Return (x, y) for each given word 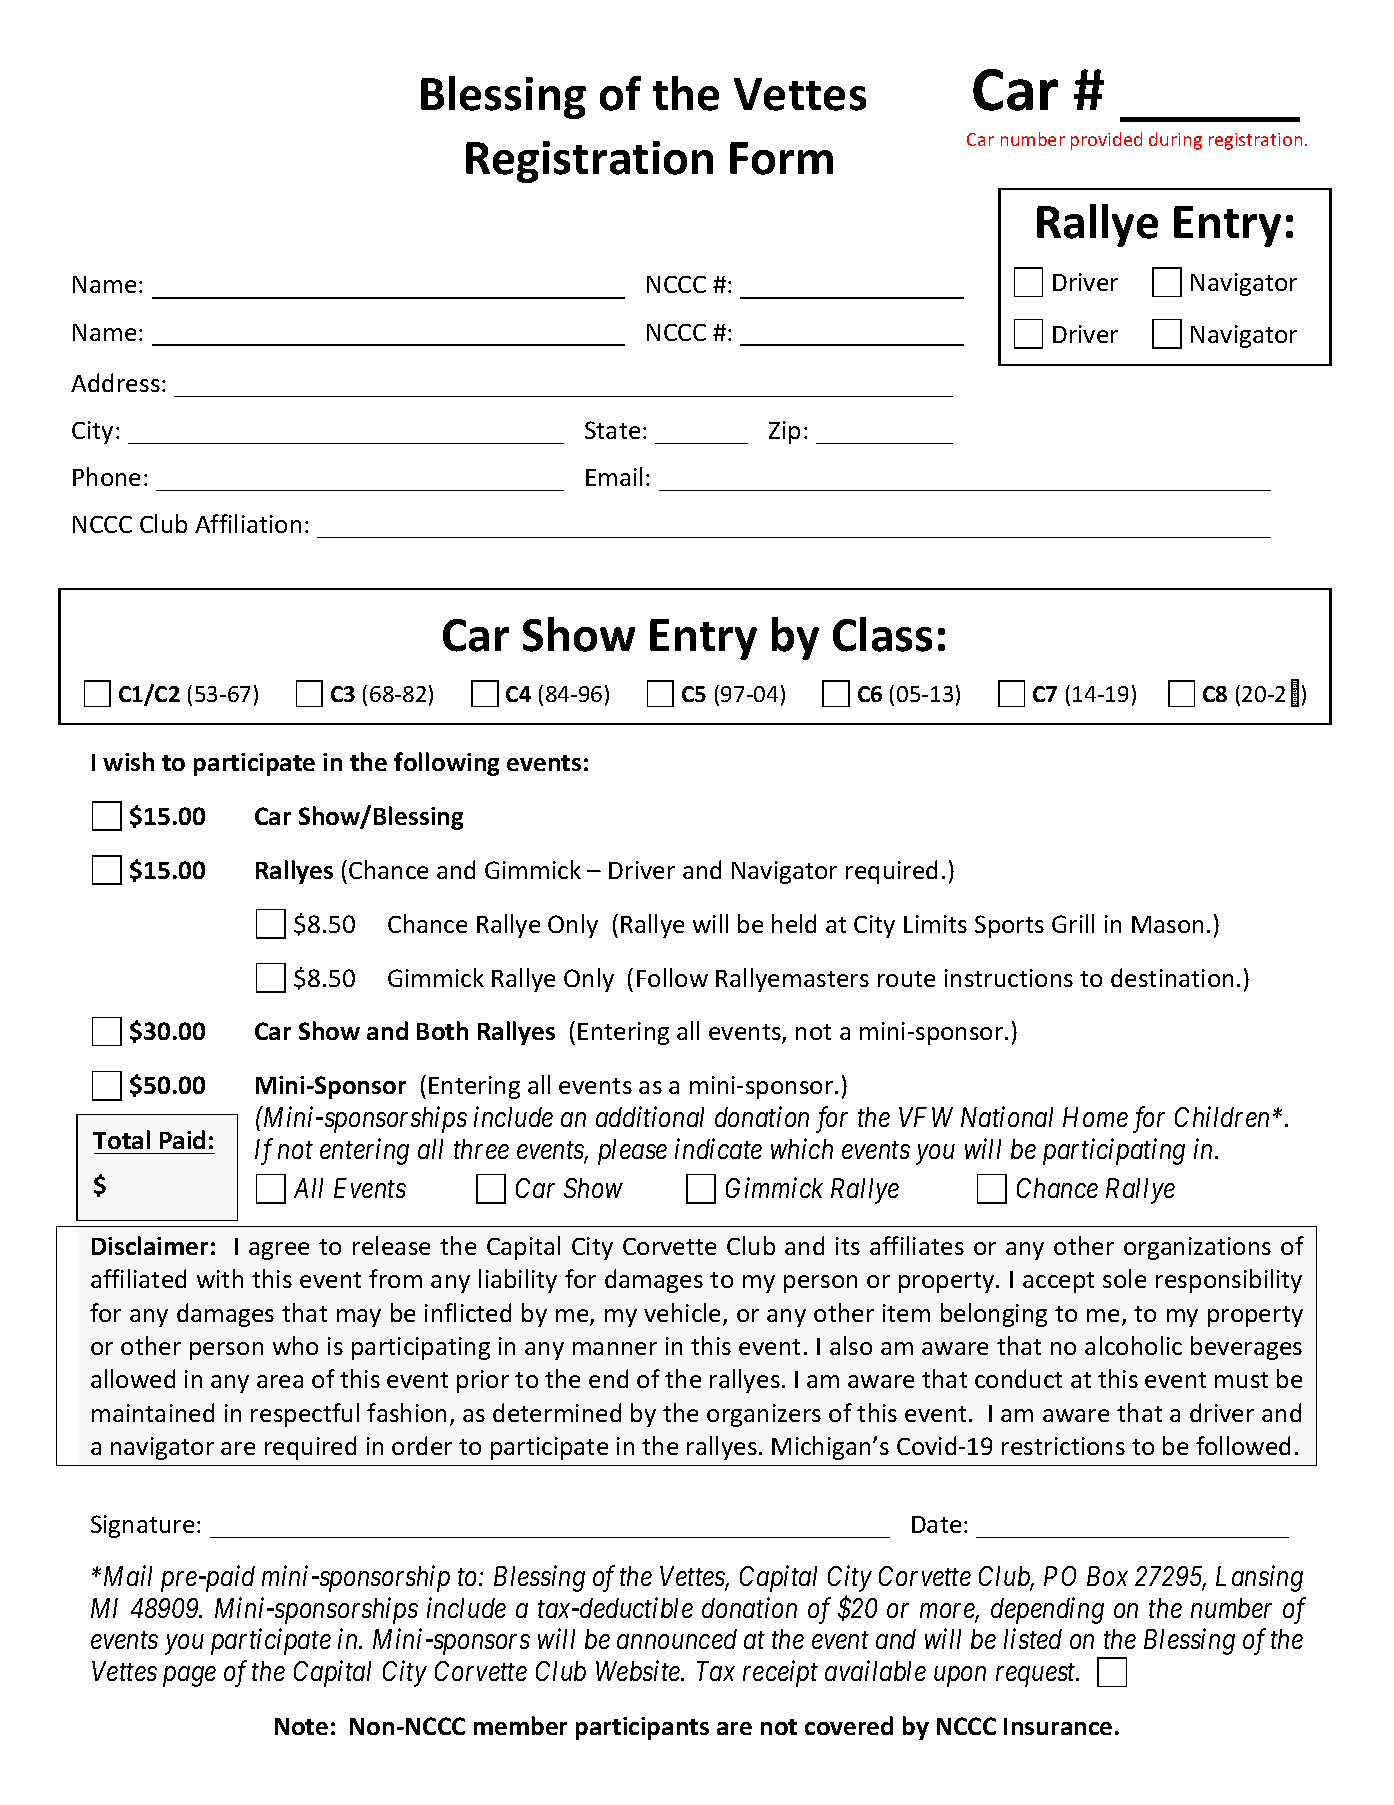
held (794, 923)
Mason (1167, 924)
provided (1106, 141)
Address (115, 382)
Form (781, 158)
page (189, 1677)
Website (639, 1671)
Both (442, 1030)
